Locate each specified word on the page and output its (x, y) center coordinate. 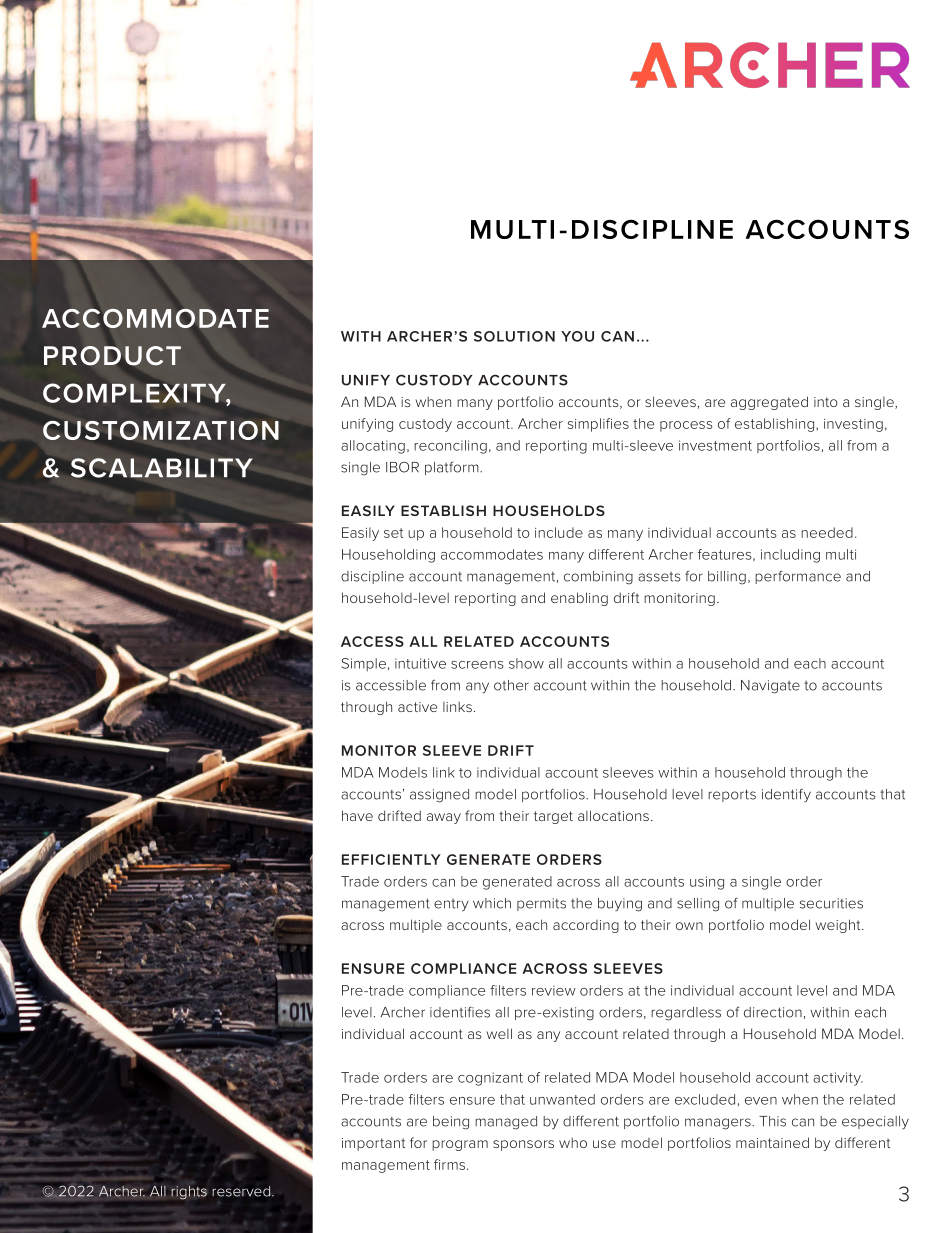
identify (786, 795)
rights (189, 1193)
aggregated (769, 403)
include (559, 532)
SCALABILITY (161, 468)
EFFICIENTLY (391, 859)
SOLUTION (514, 336)
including (790, 556)
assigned (439, 796)
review (554, 990)
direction (773, 1012)
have (357, 815)
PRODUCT (112, 356)
